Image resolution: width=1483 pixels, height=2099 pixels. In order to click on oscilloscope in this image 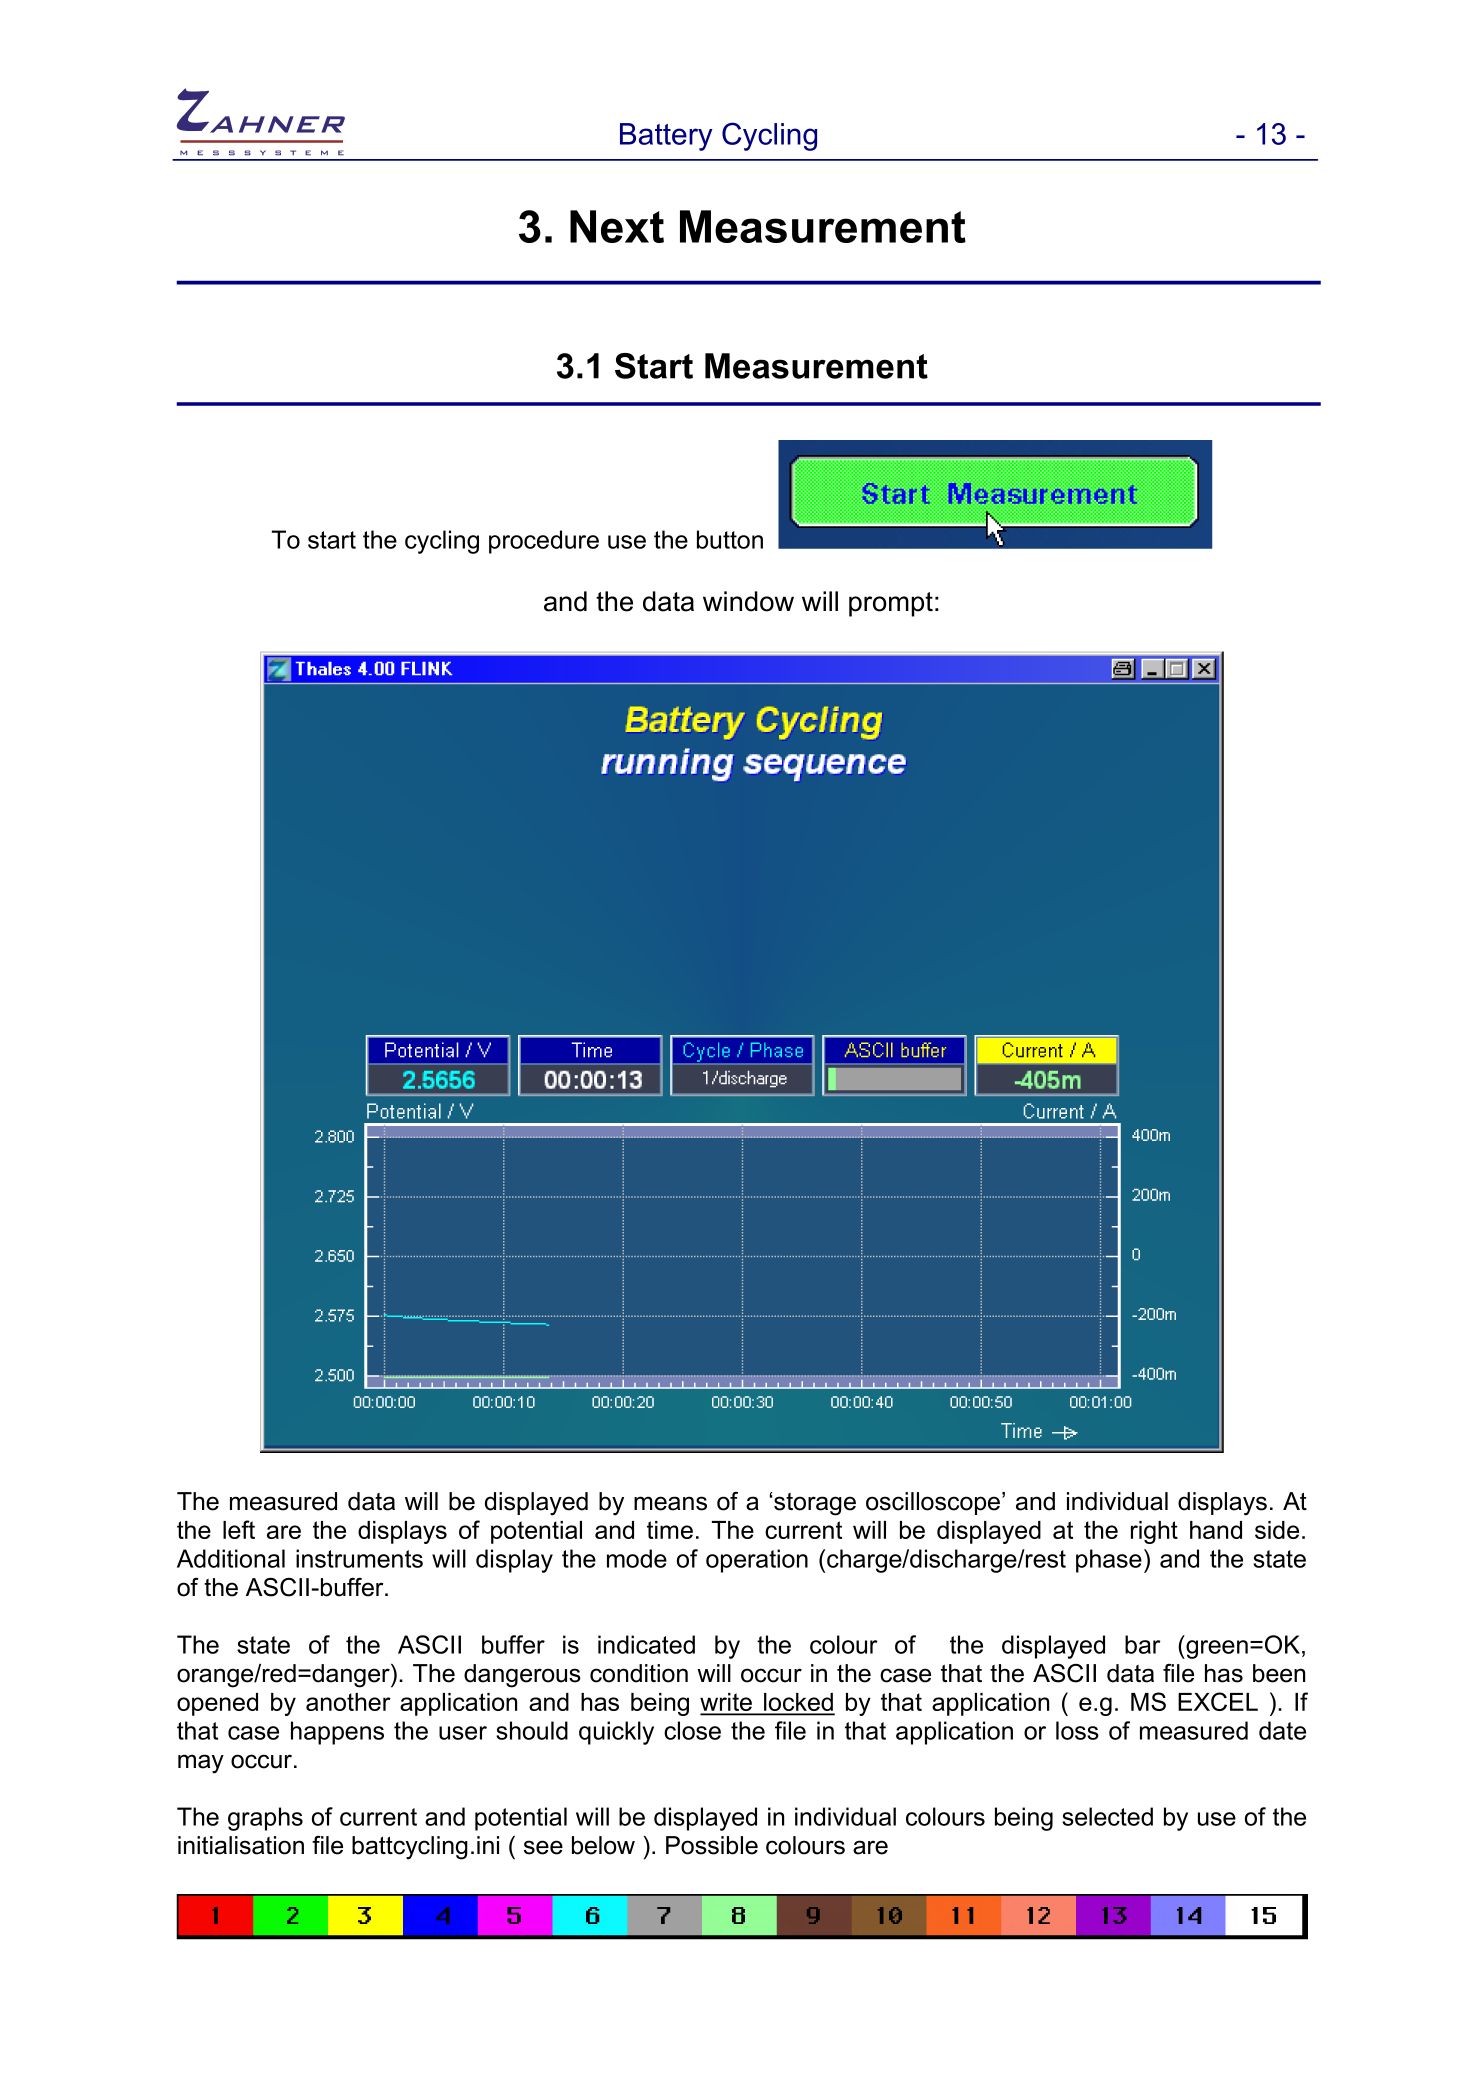, I will do `click(934, 1503)`.
